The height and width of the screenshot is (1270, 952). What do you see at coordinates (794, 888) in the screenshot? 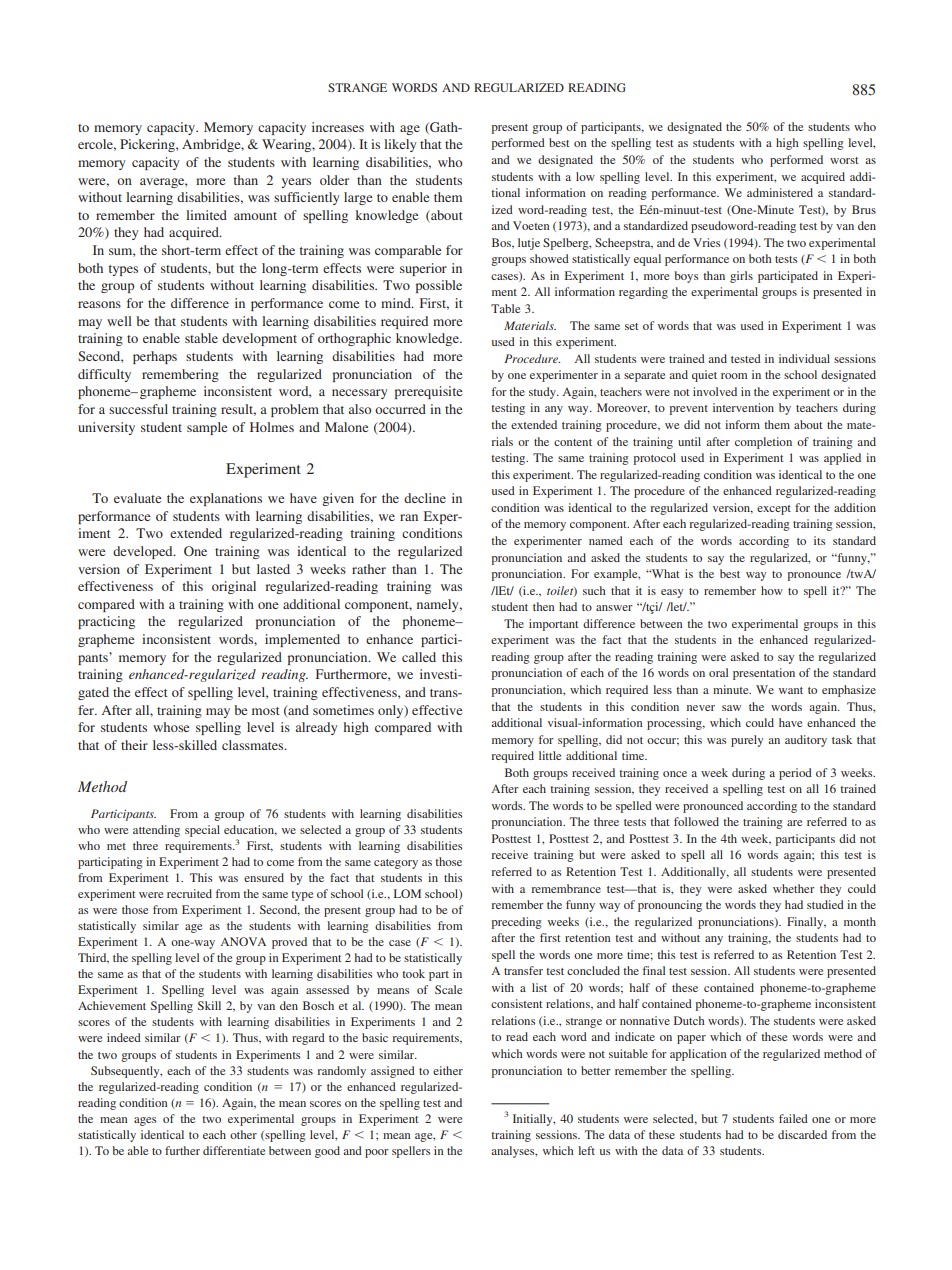
I see `whether` at bounding box center [794, 888].
